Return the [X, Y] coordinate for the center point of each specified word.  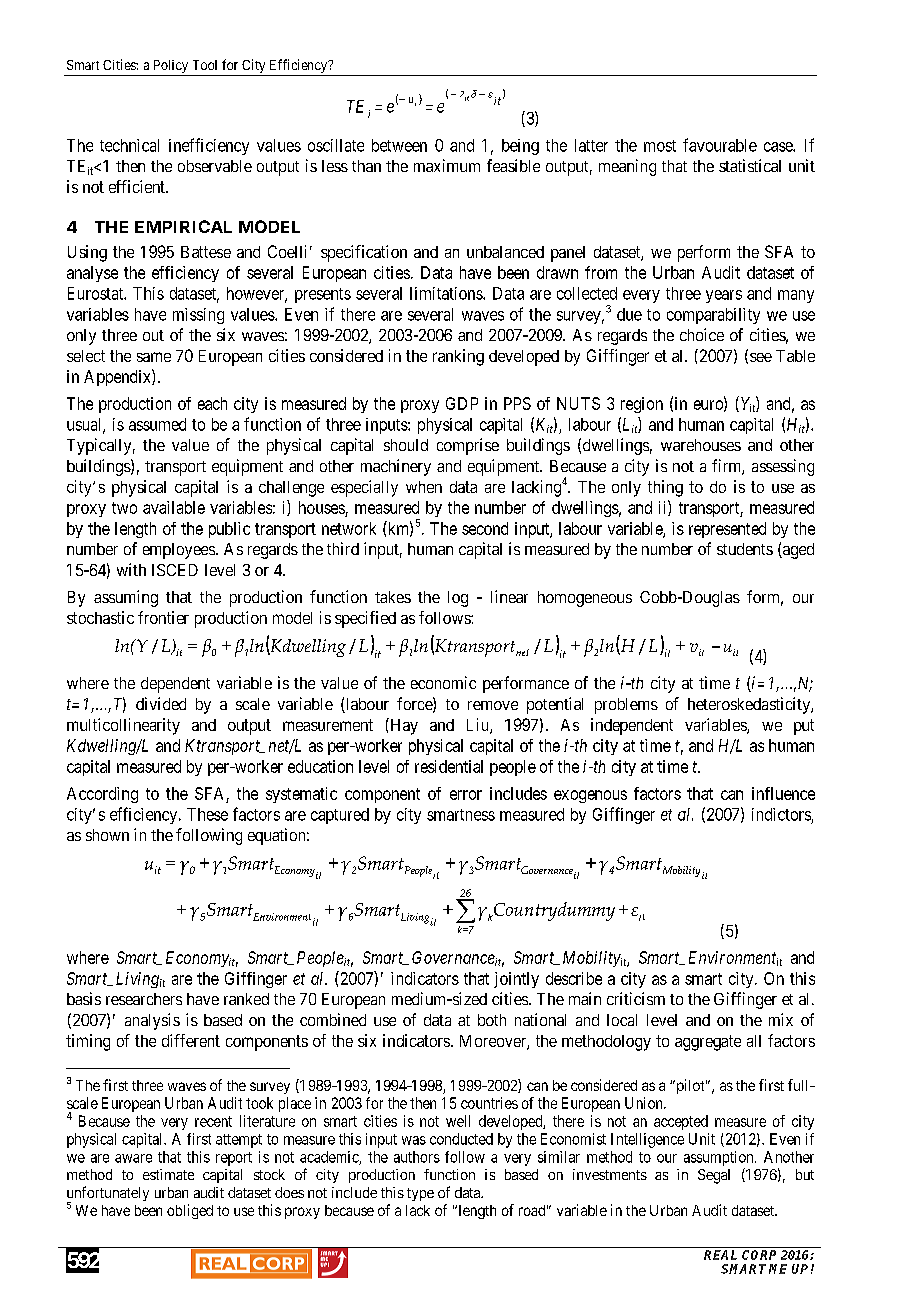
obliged [190, 1211]
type [420, 1194]
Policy [171, 66]
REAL [720, 1255]
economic [443, 682]
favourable [720, 145]
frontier [163, 617]
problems [626, 706]
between [399, 145]
